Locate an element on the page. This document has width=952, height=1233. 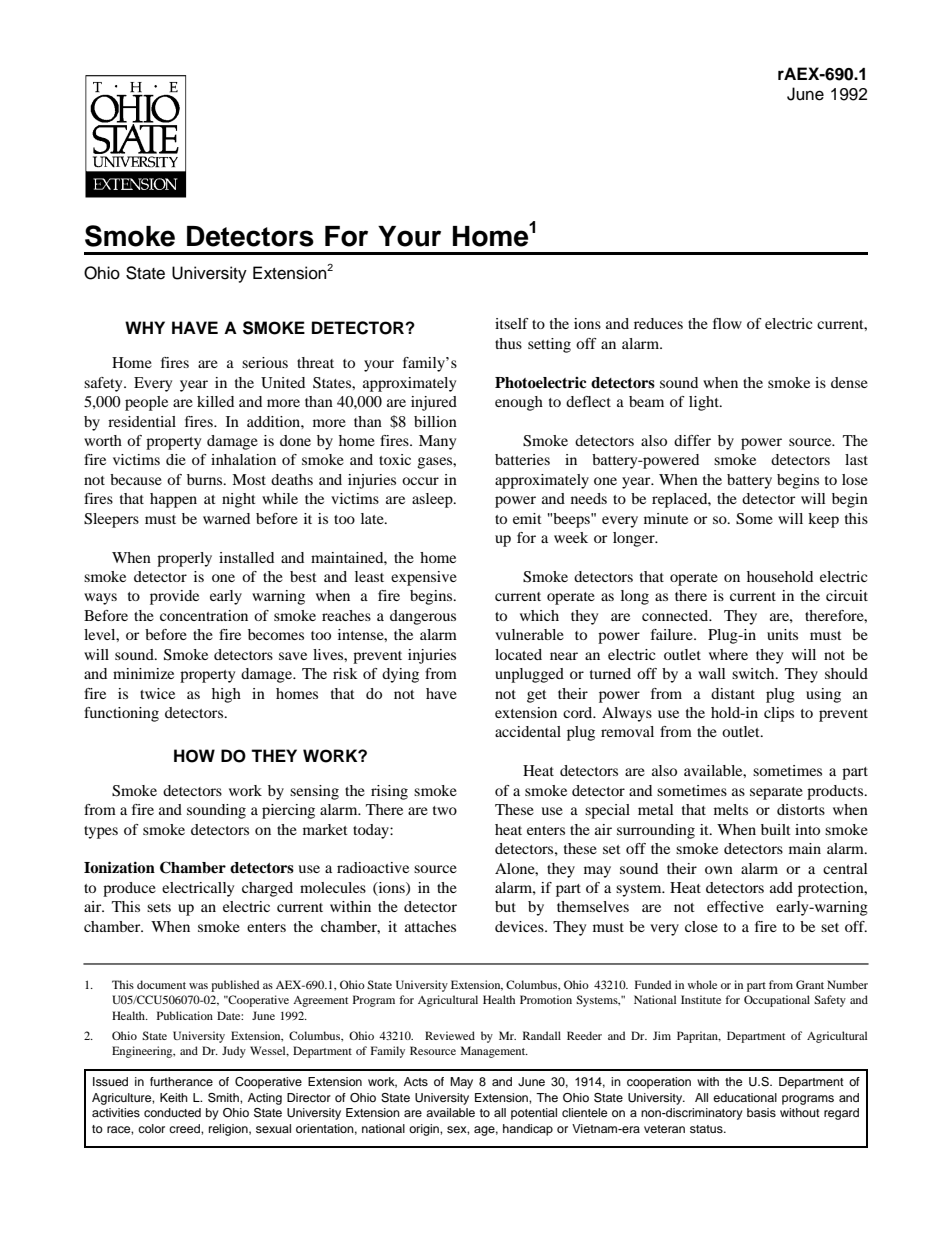
effective is located at coordinates (735, 906).
